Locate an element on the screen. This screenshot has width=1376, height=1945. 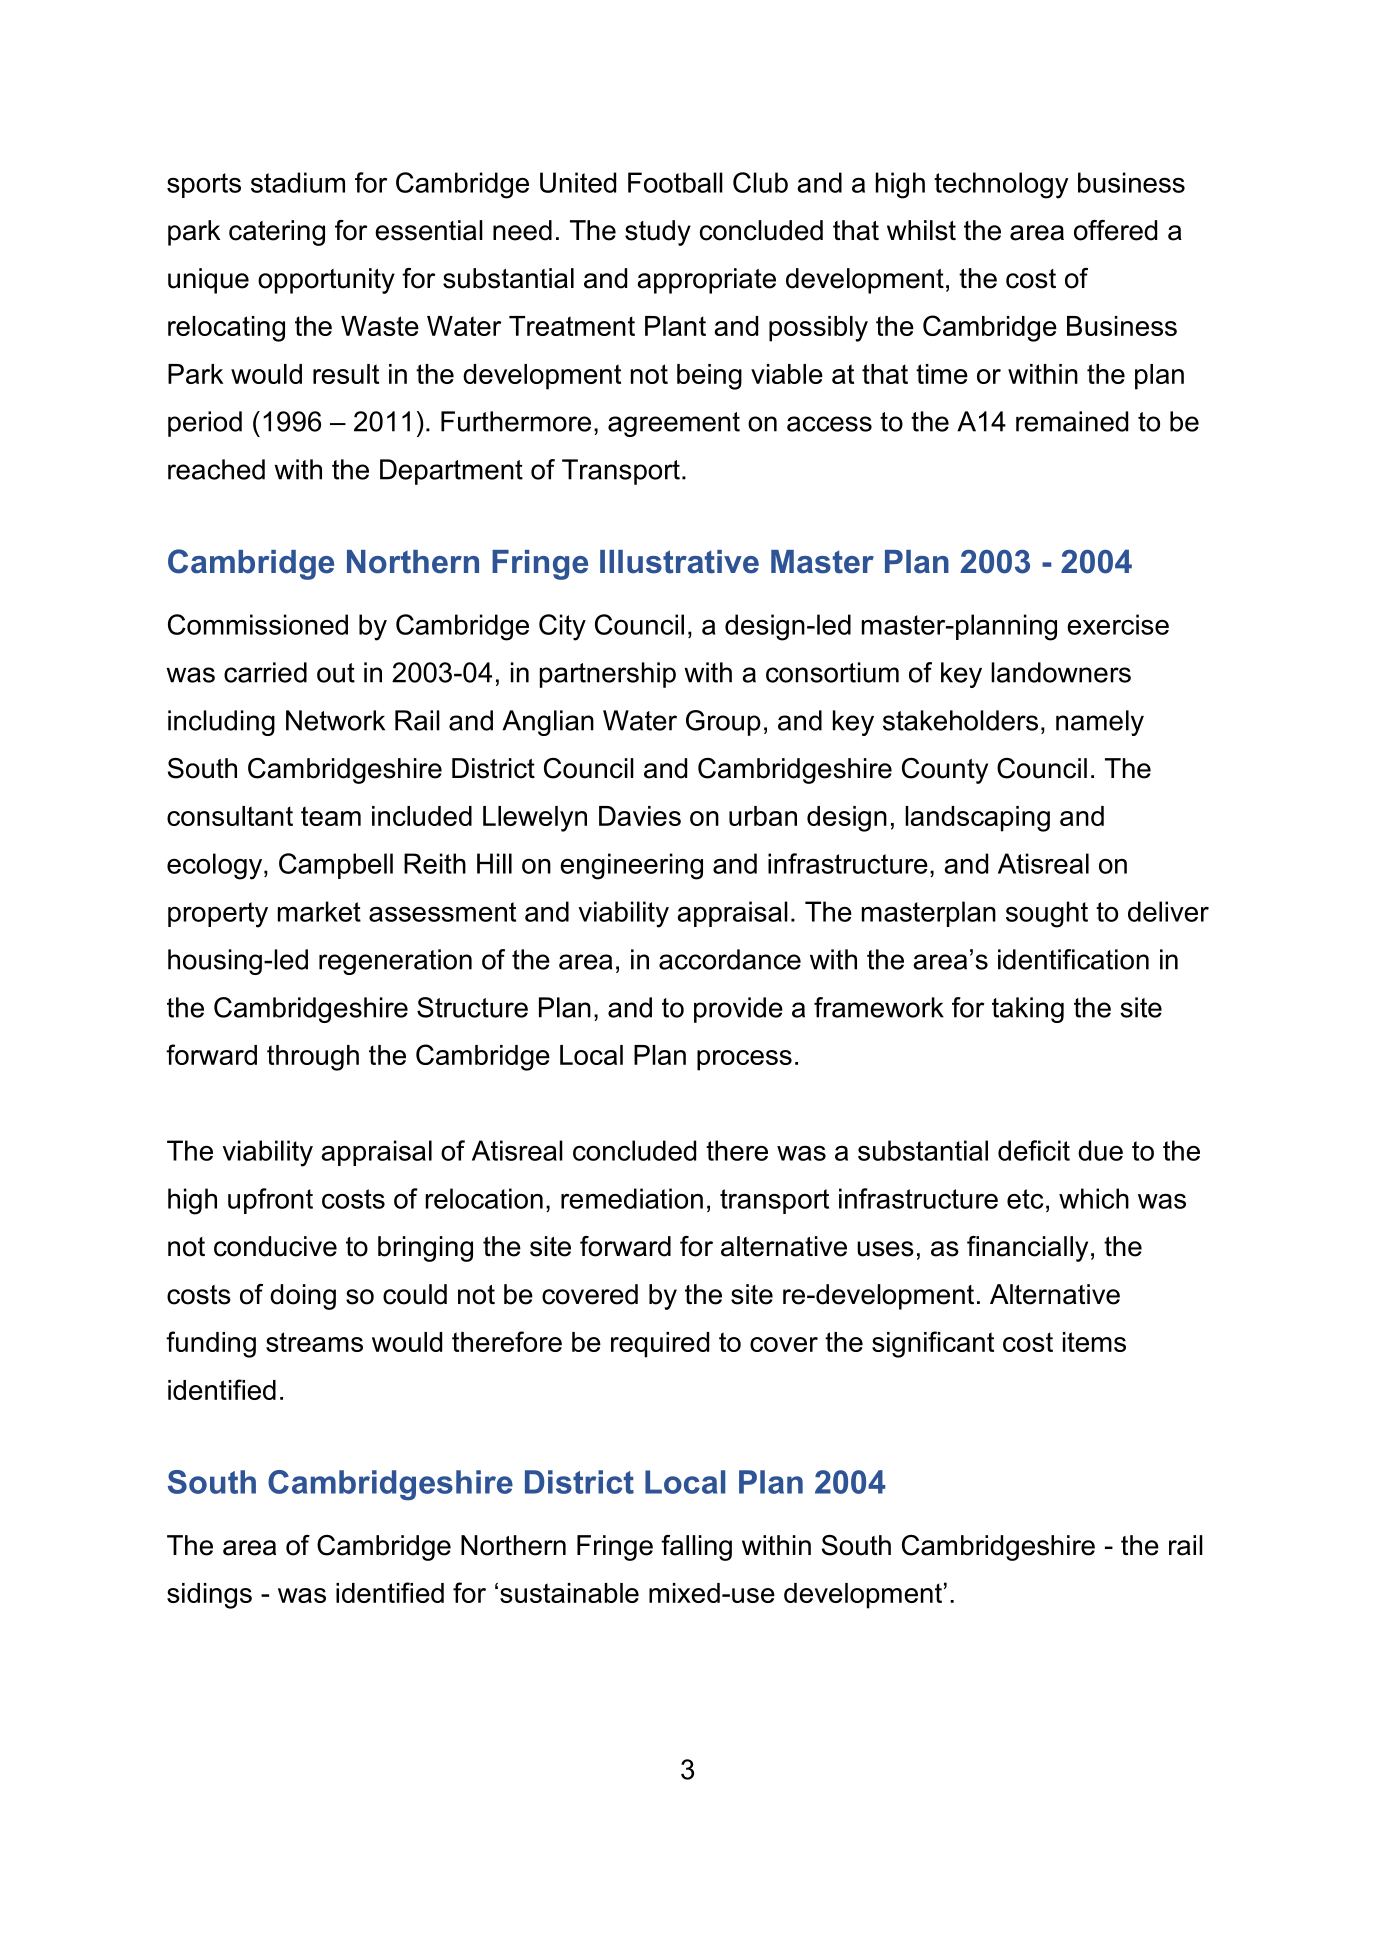
offered is located at coordinates (1115, 230).
